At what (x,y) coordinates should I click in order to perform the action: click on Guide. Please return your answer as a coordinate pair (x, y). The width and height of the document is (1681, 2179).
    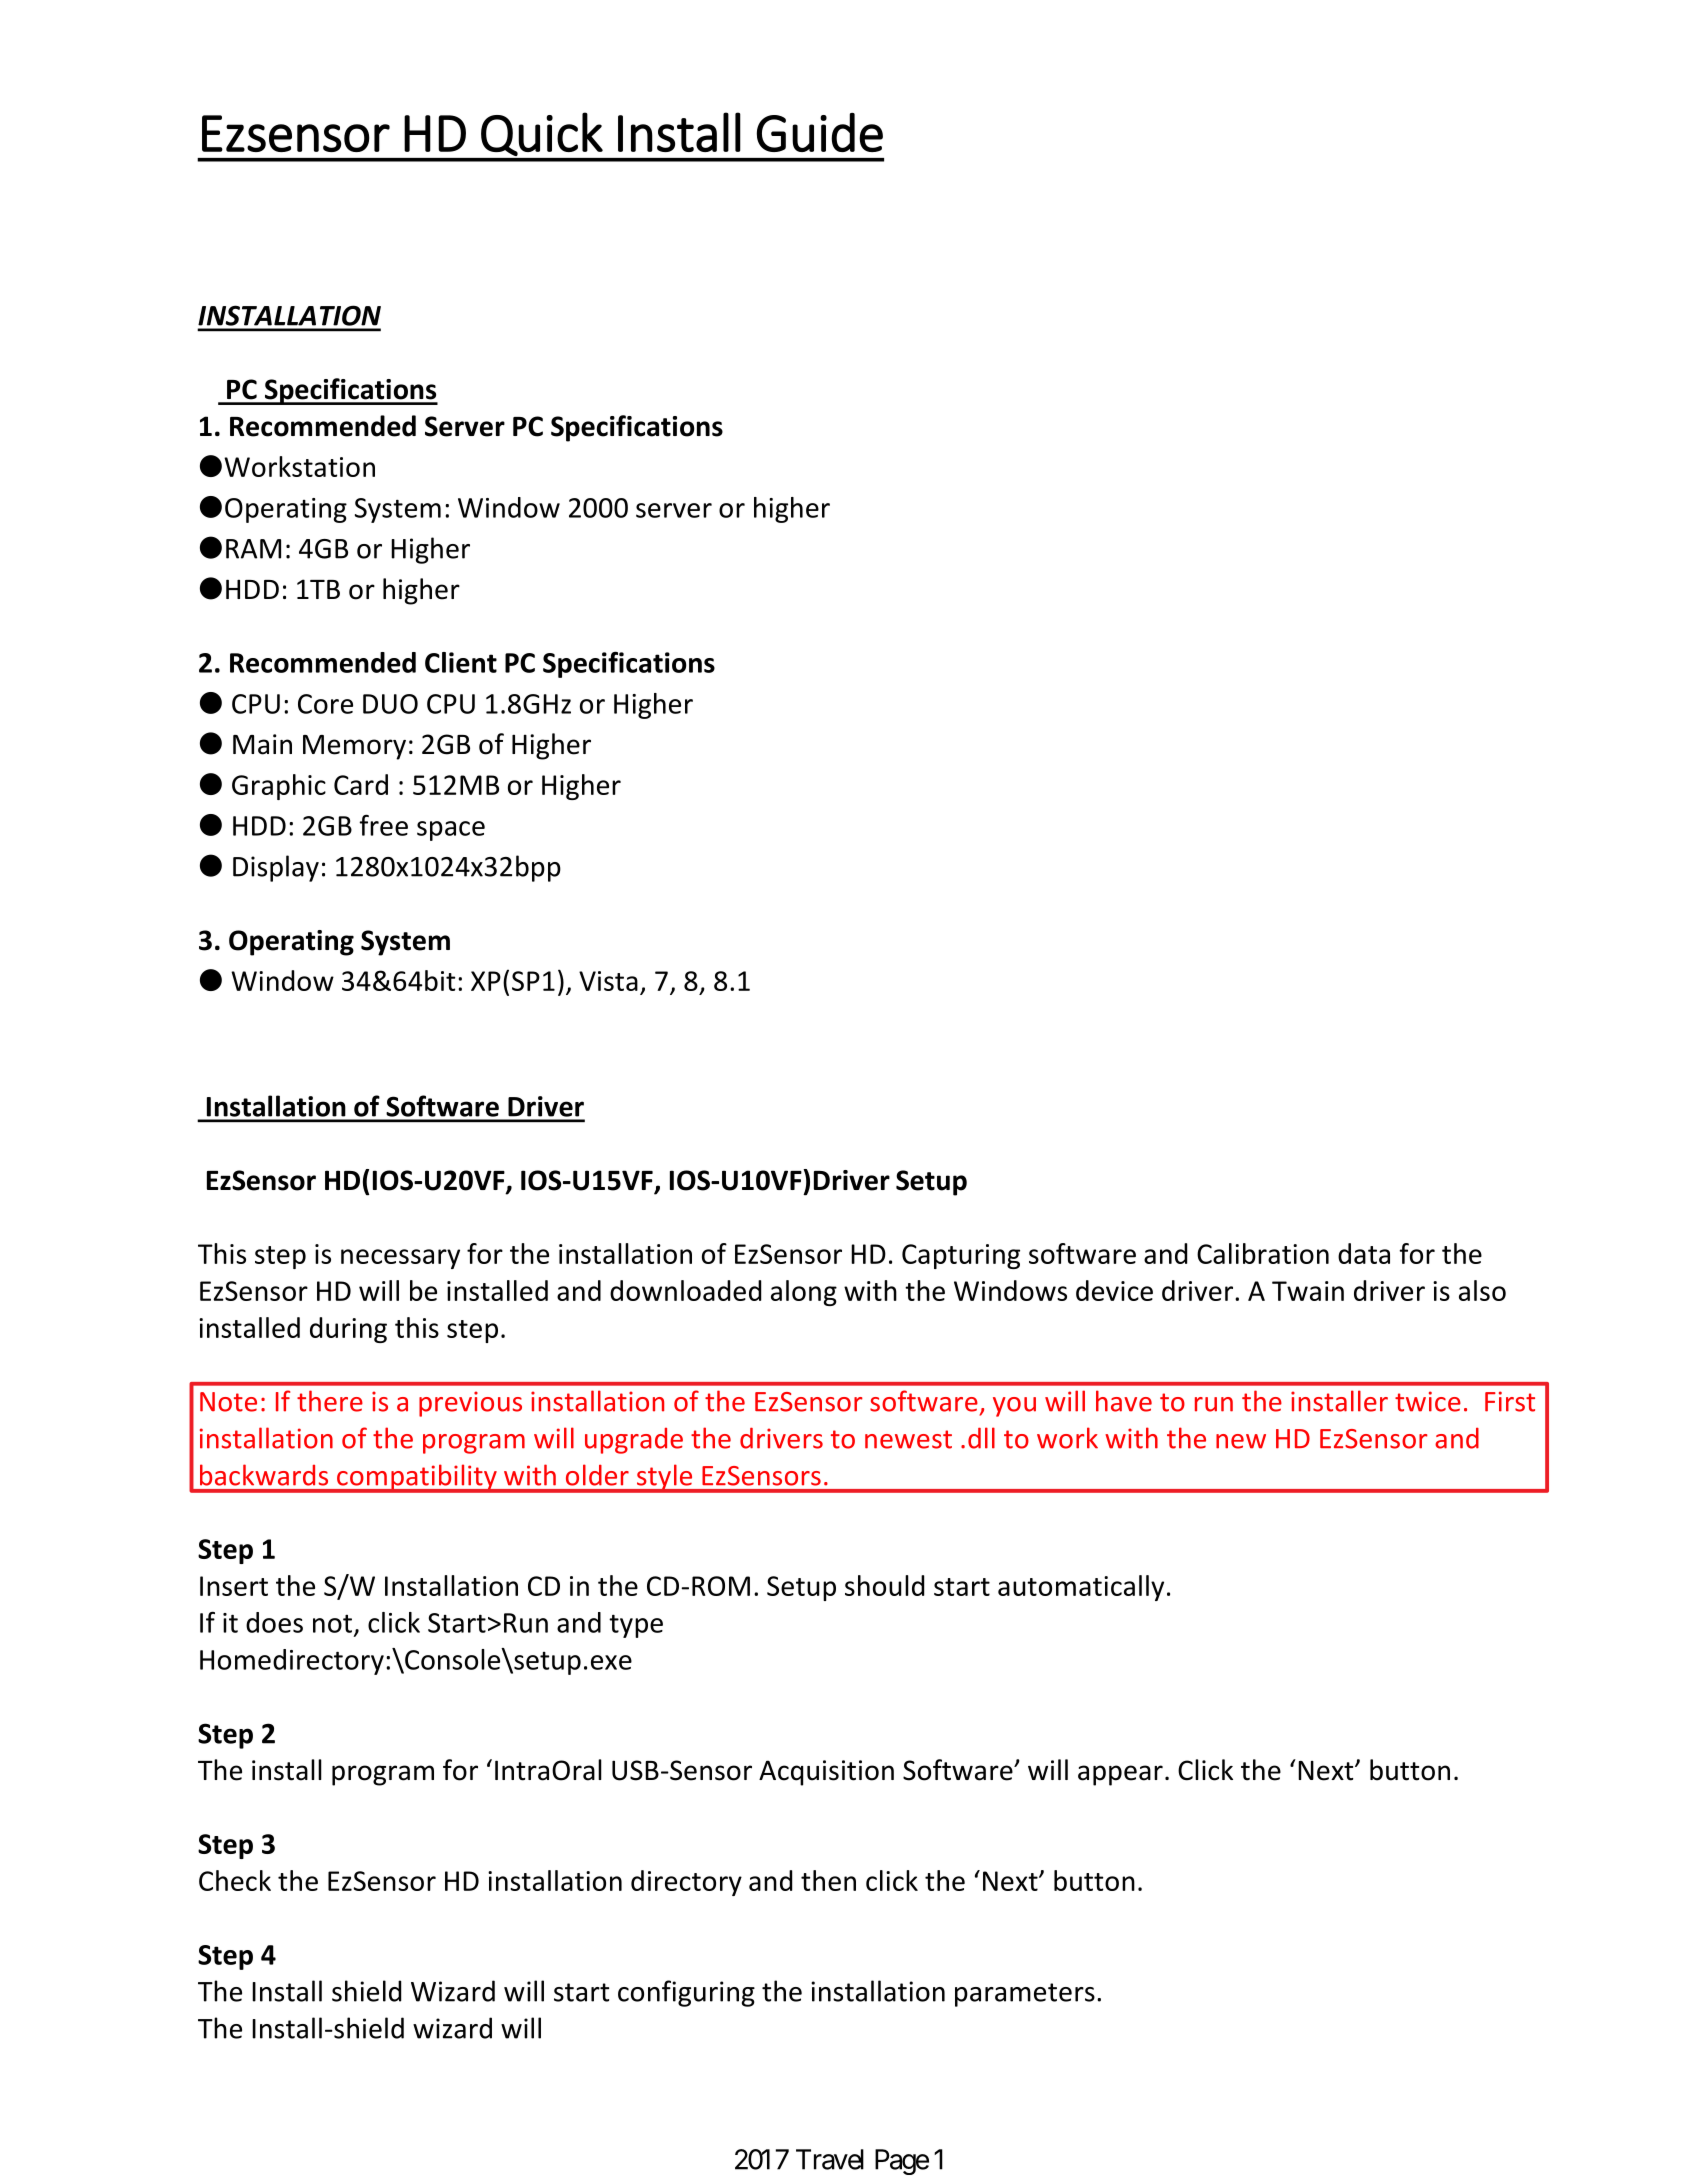
    Looking at the image, I should click on (820, 132).
